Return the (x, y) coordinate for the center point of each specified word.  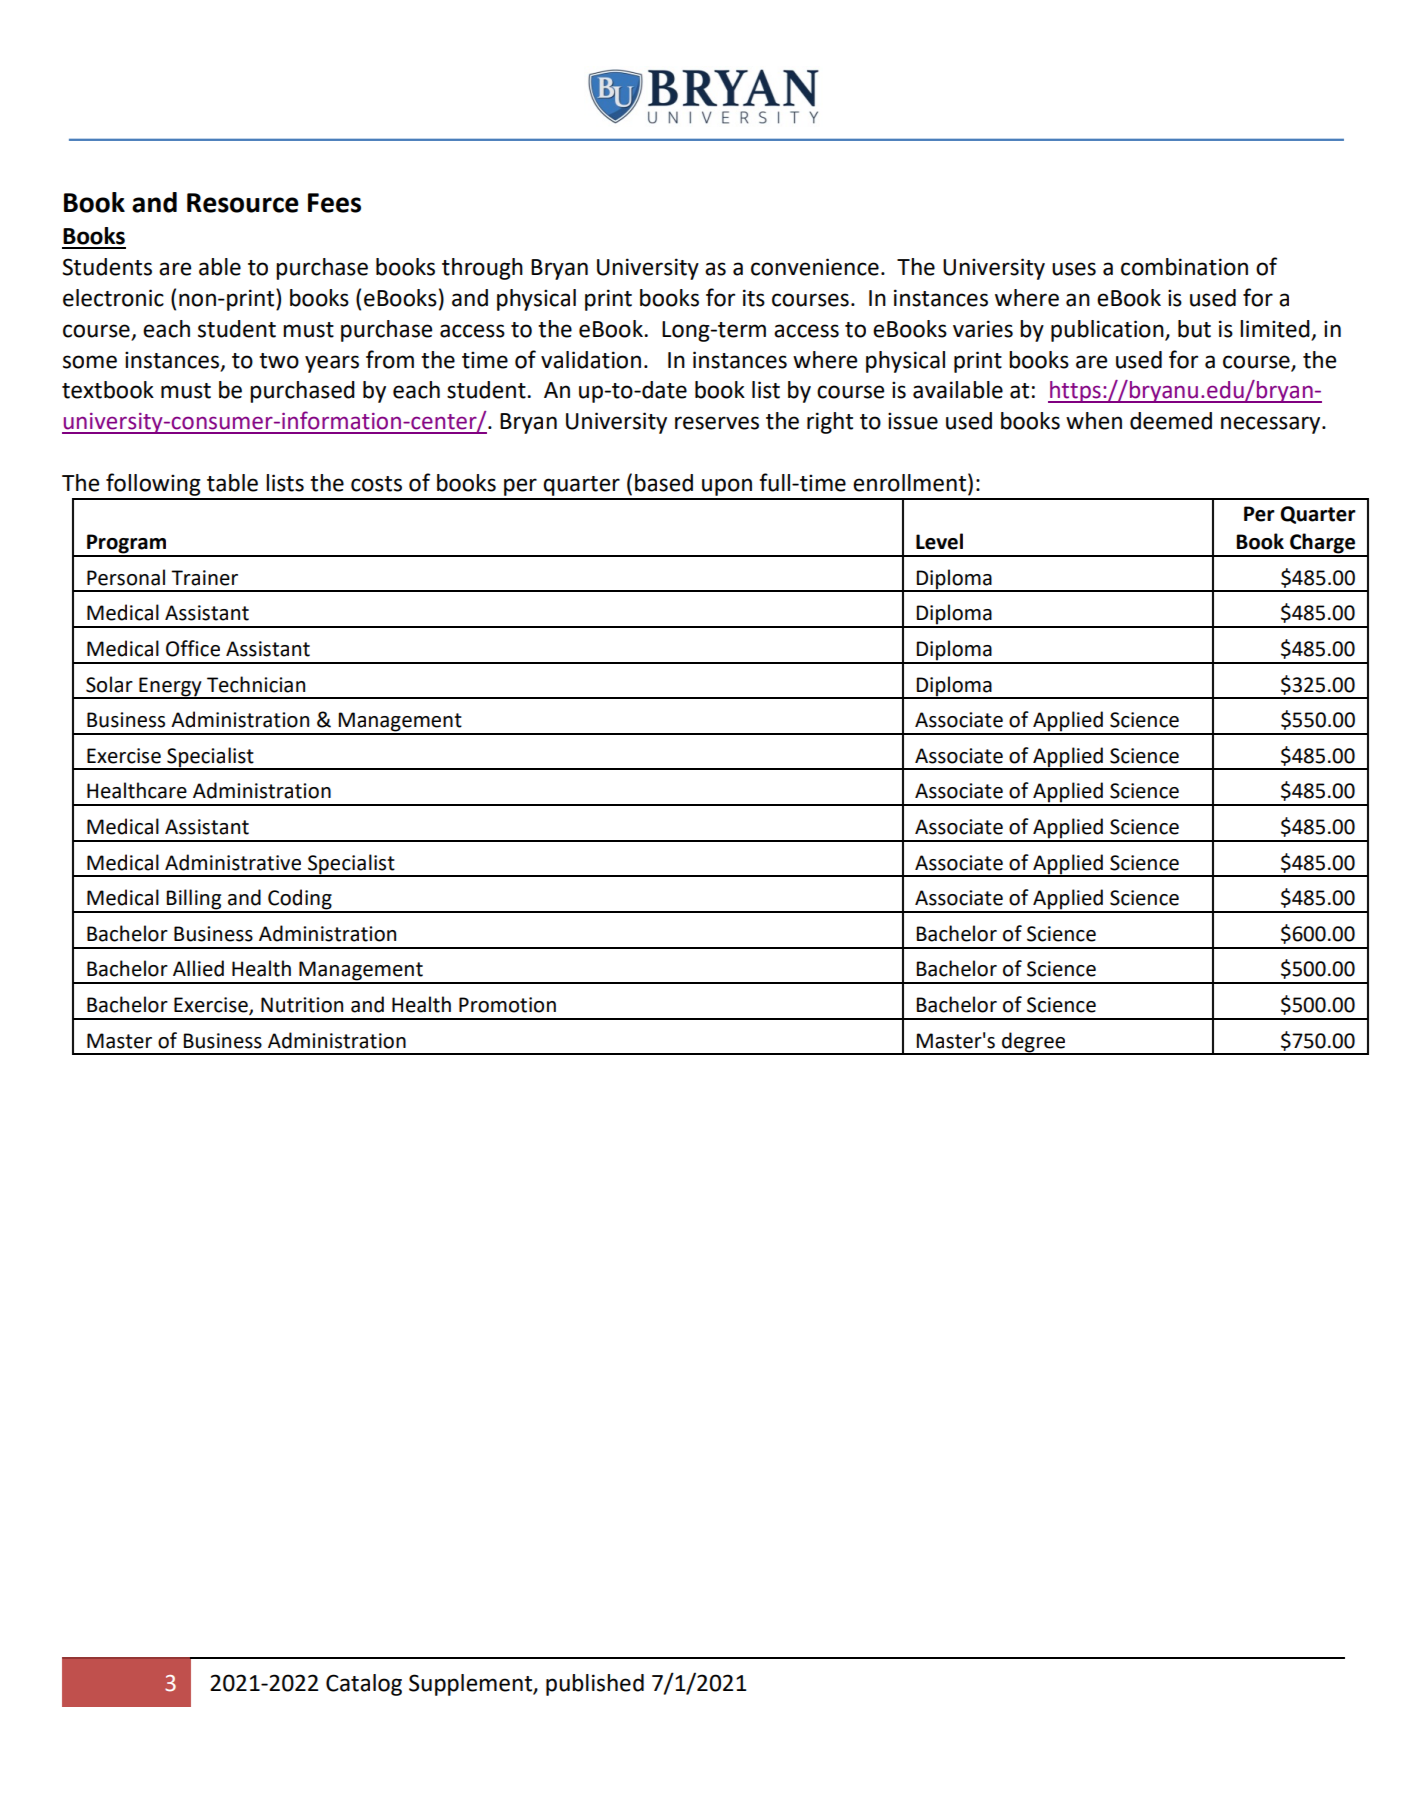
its (754, 298)
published (595, 1685)
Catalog (364, 1685)
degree (1034, 1043)
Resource (243, 203)
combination (1184, 267)
